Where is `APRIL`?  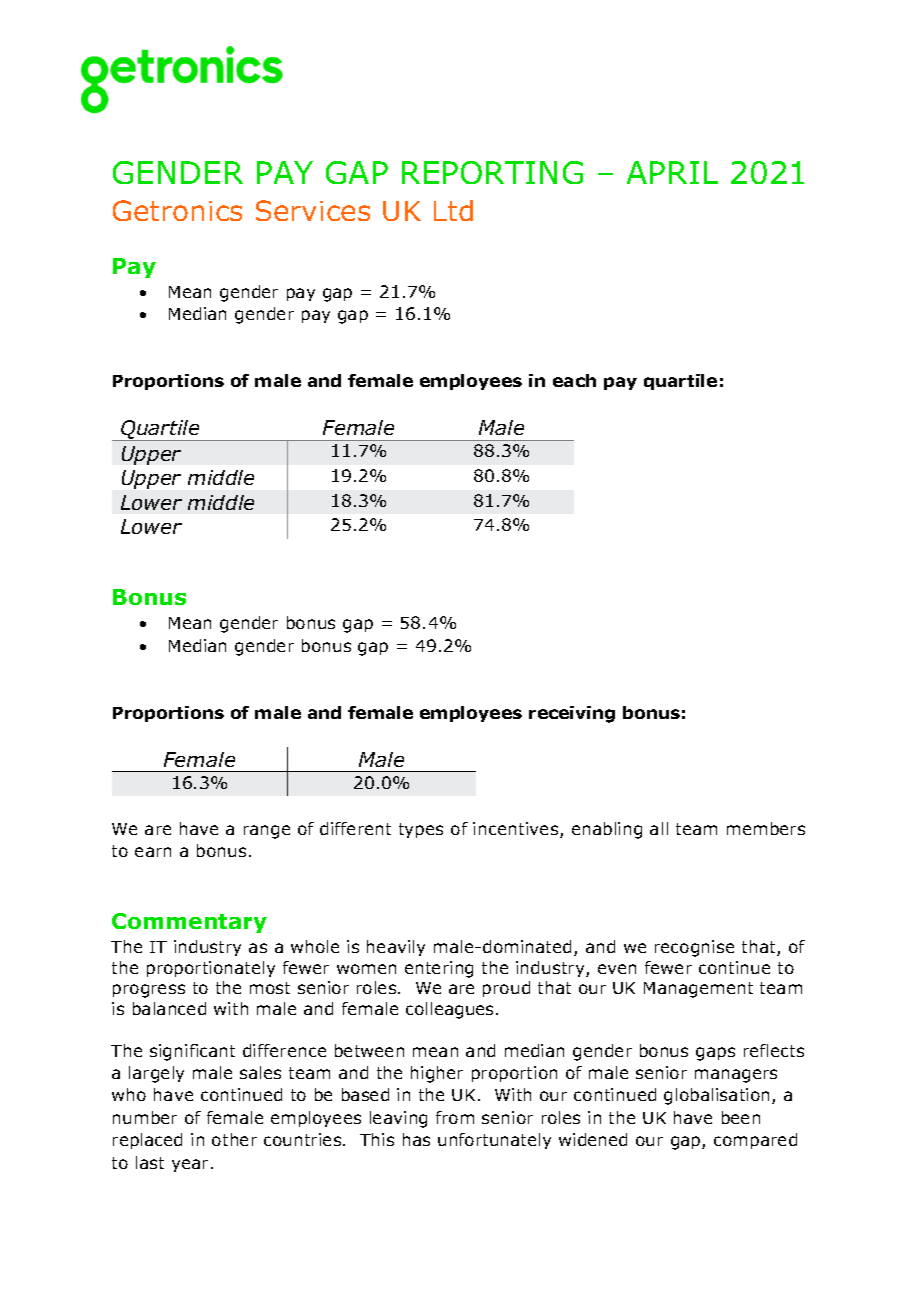 APRIL is located at coordinates (672, 172).
